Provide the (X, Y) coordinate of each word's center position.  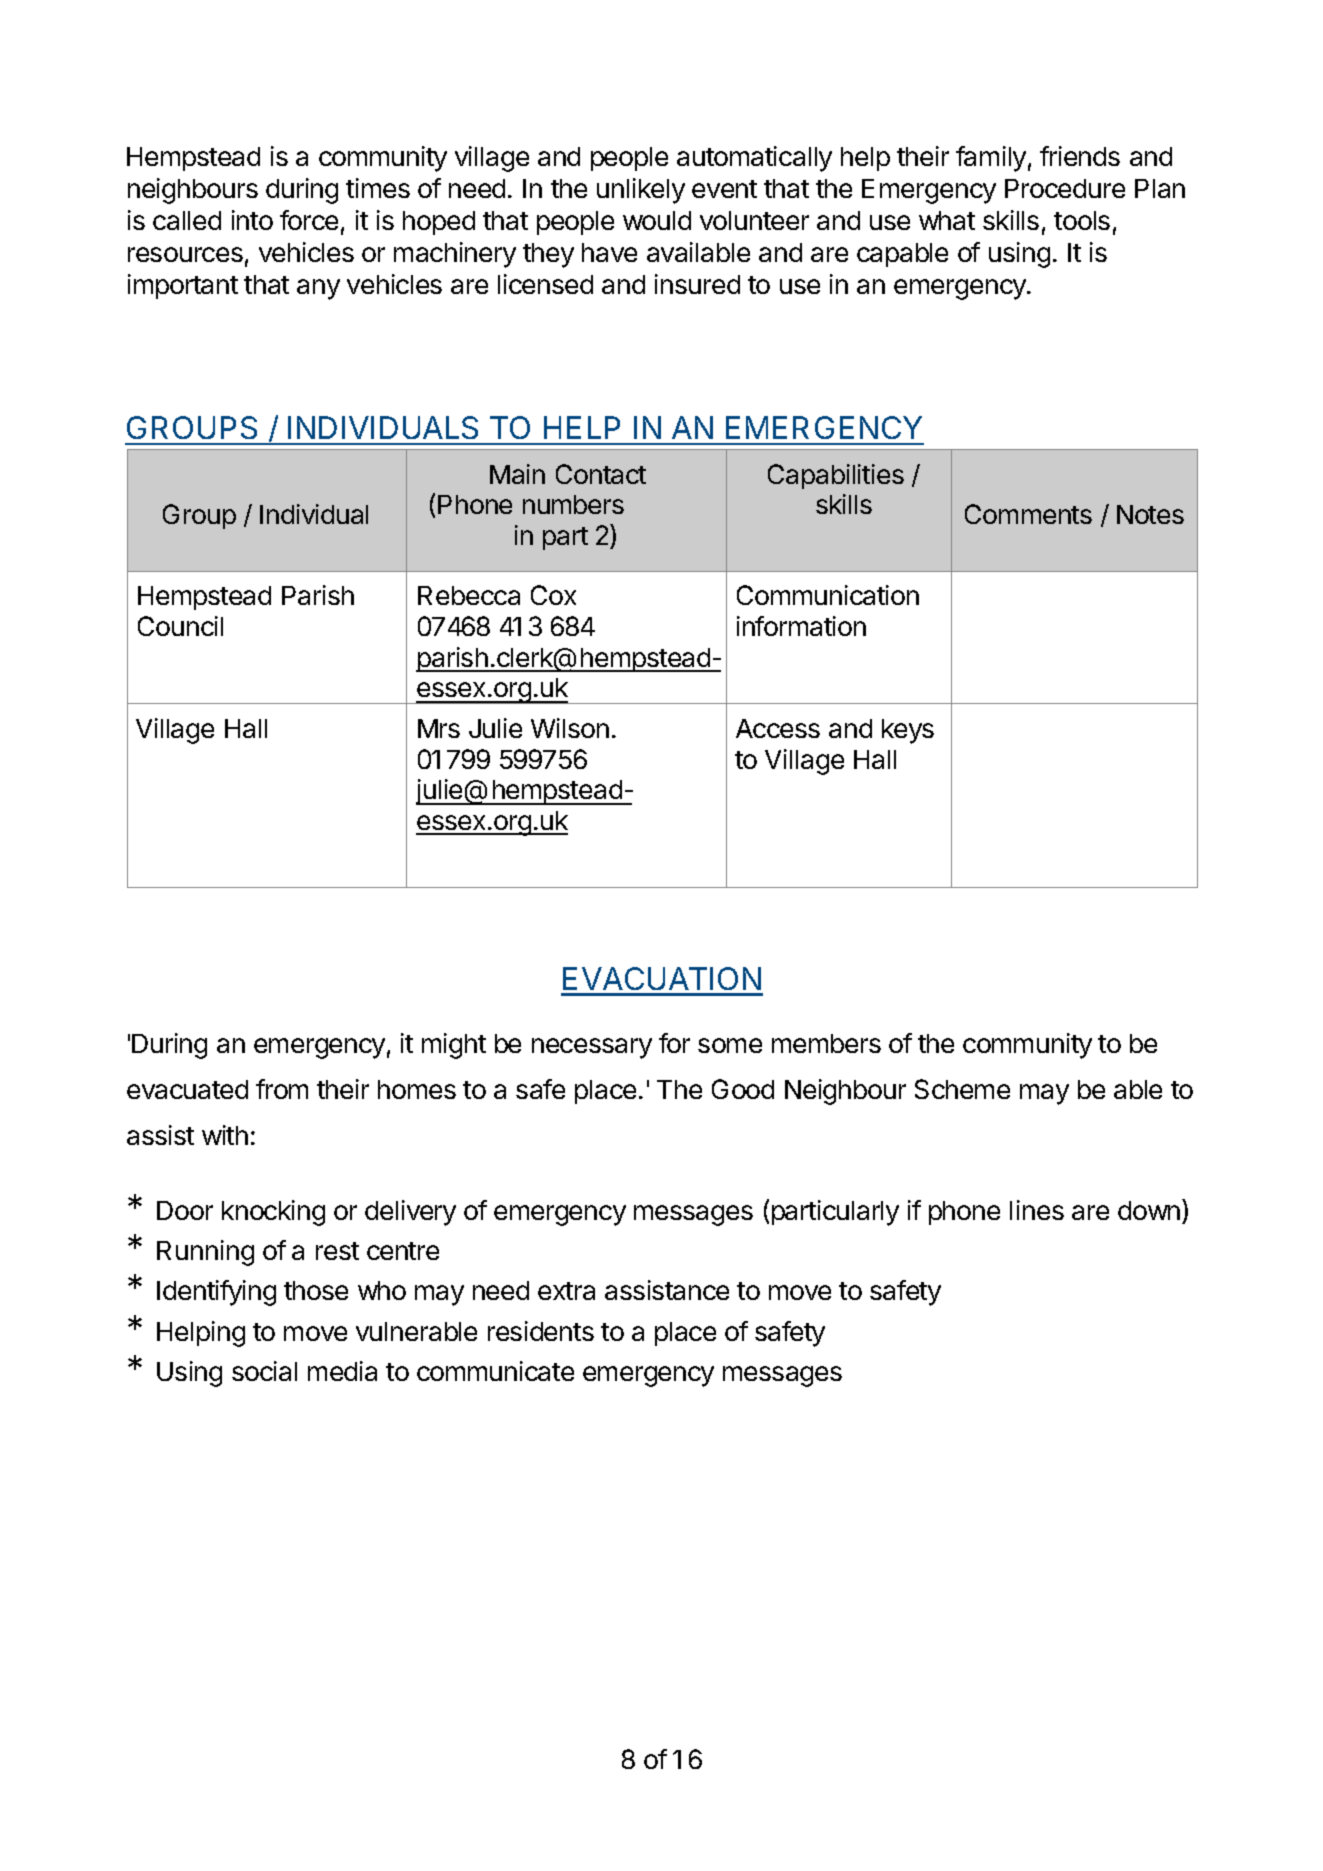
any (318, 289)
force (309, 220)
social (264, 1371)
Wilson (570, 728)
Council (180, 626)
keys (908, 731)
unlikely (641, 191)
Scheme (962, 1089)
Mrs (439, 728)
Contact (601, 474)
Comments (1028, 514)
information (801, 626)
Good (743, 1089)
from (282, 1089)
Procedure (1065, 188)
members (826, 1043)
